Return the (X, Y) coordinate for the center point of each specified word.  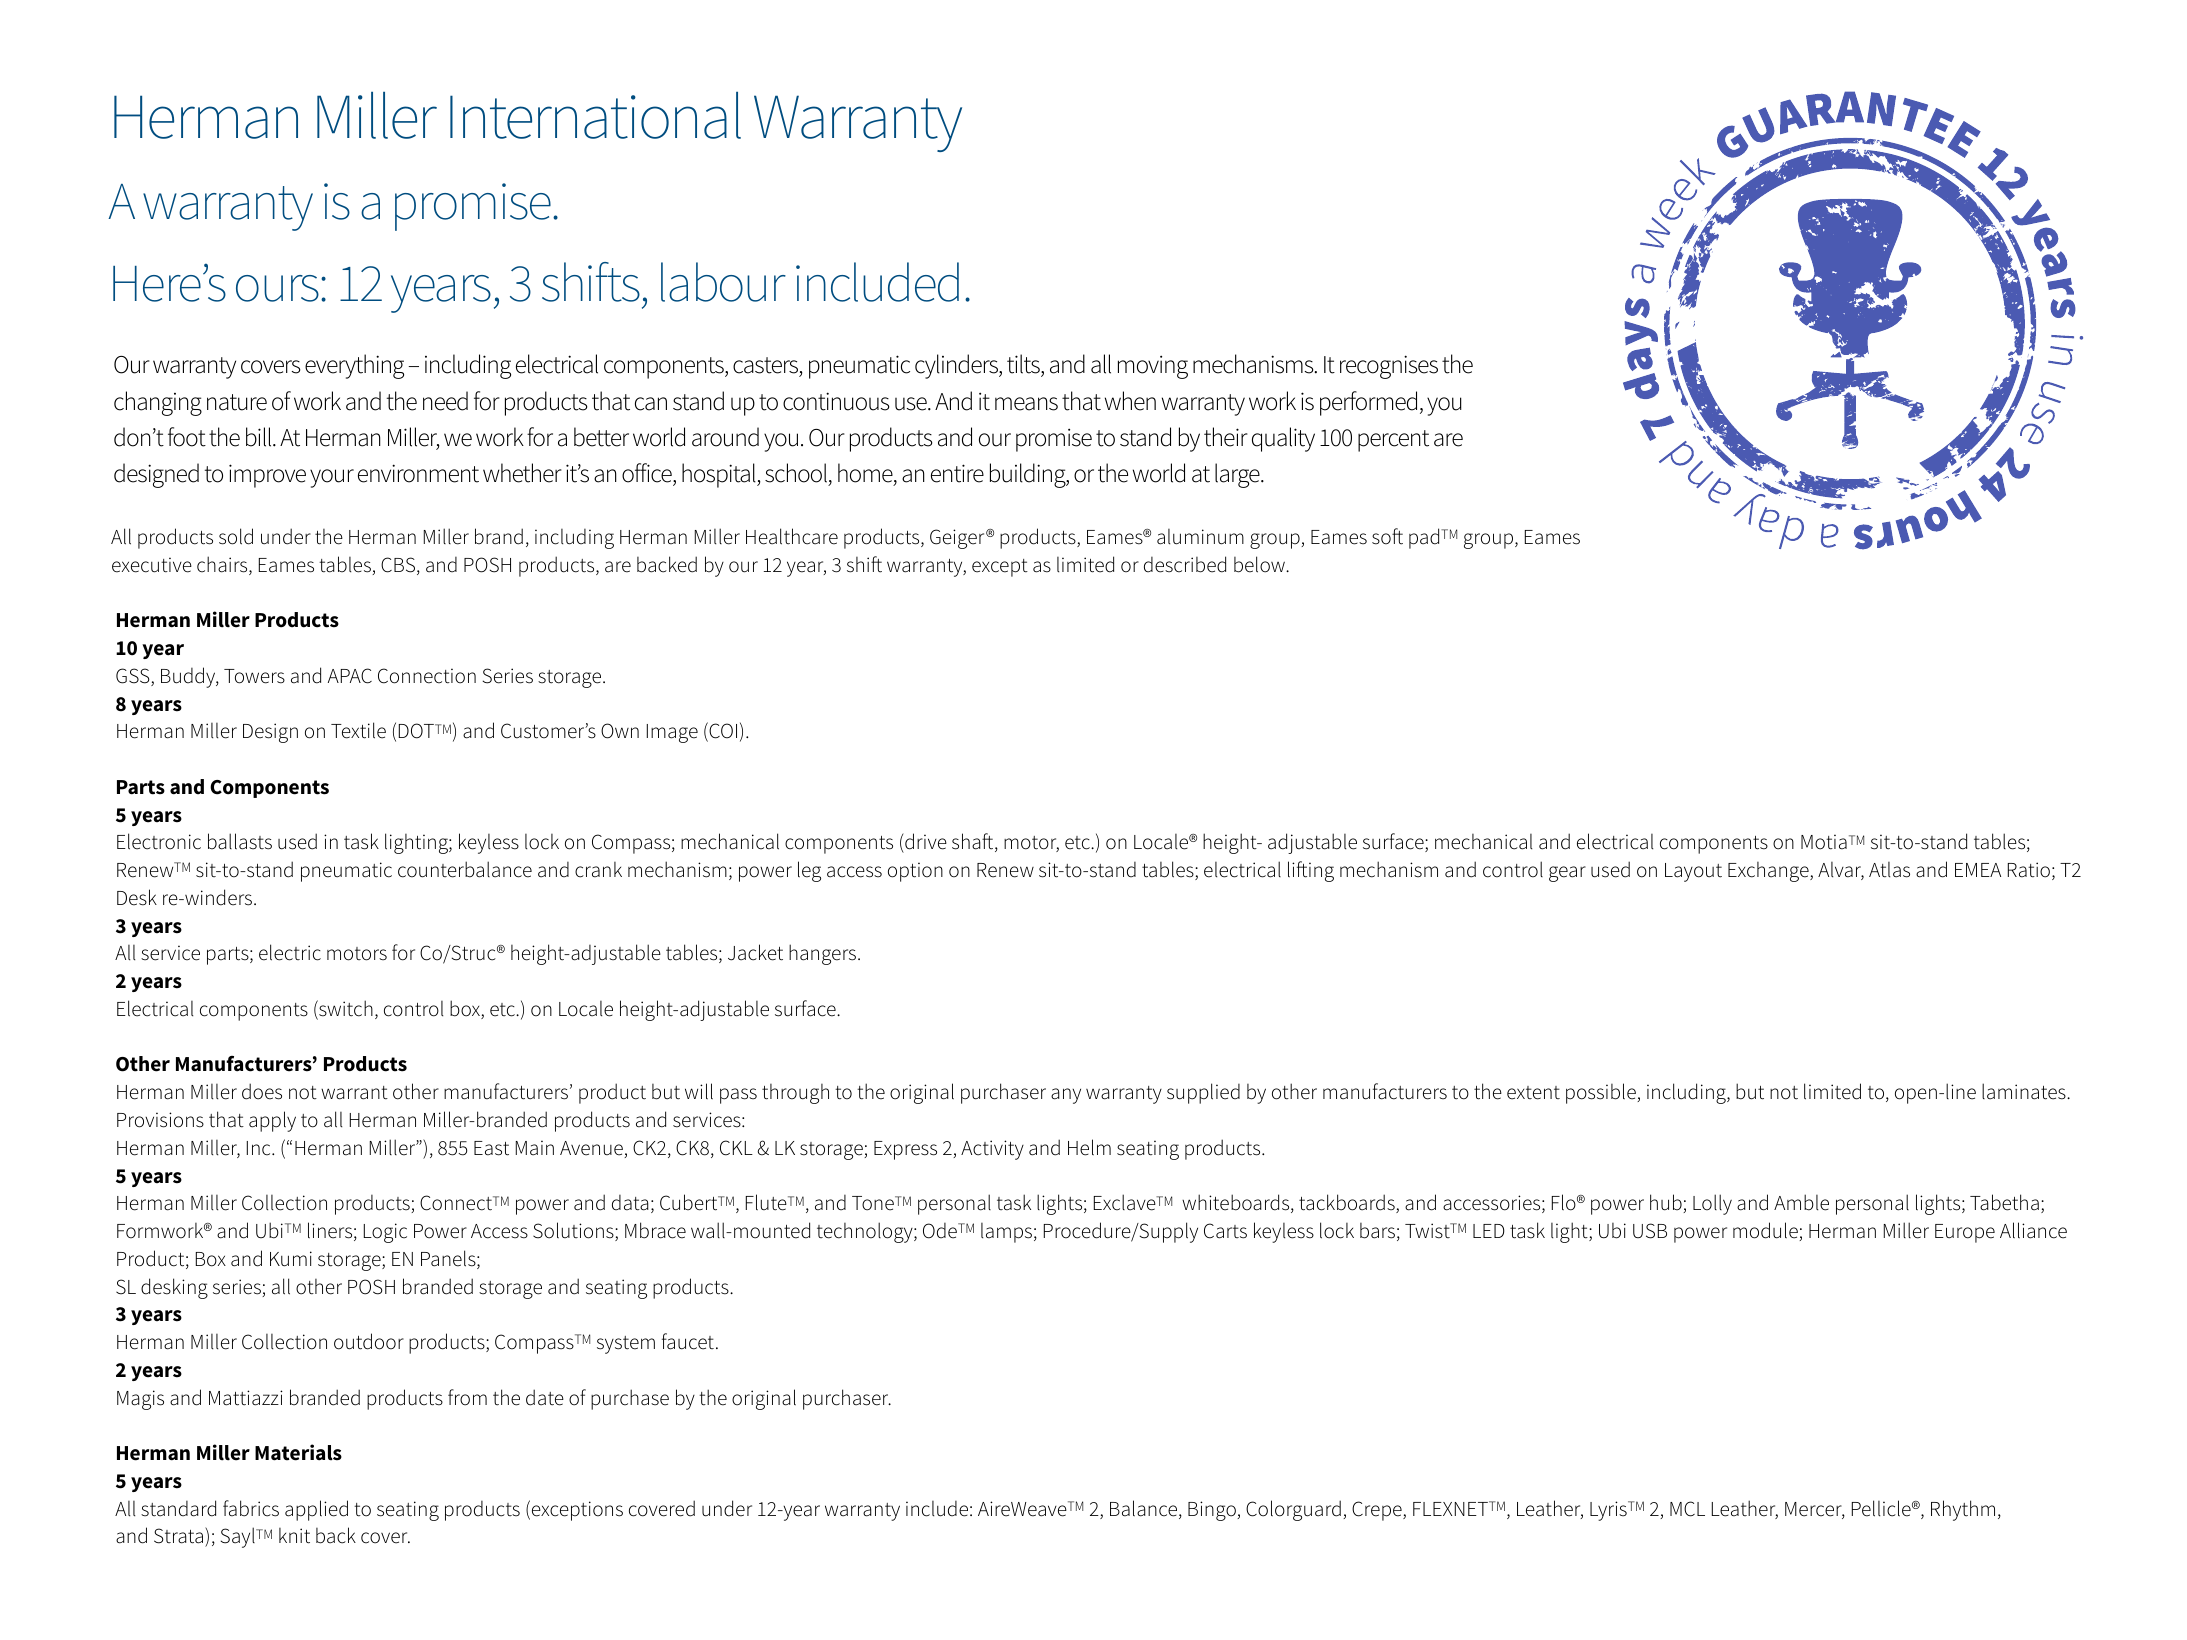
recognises (1389, 367)
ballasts (240, 841)
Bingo (1213, 1511)
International (595, 115)
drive (925, 843)
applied (316, 1510)
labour (723, 282)
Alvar (1841, 871)
